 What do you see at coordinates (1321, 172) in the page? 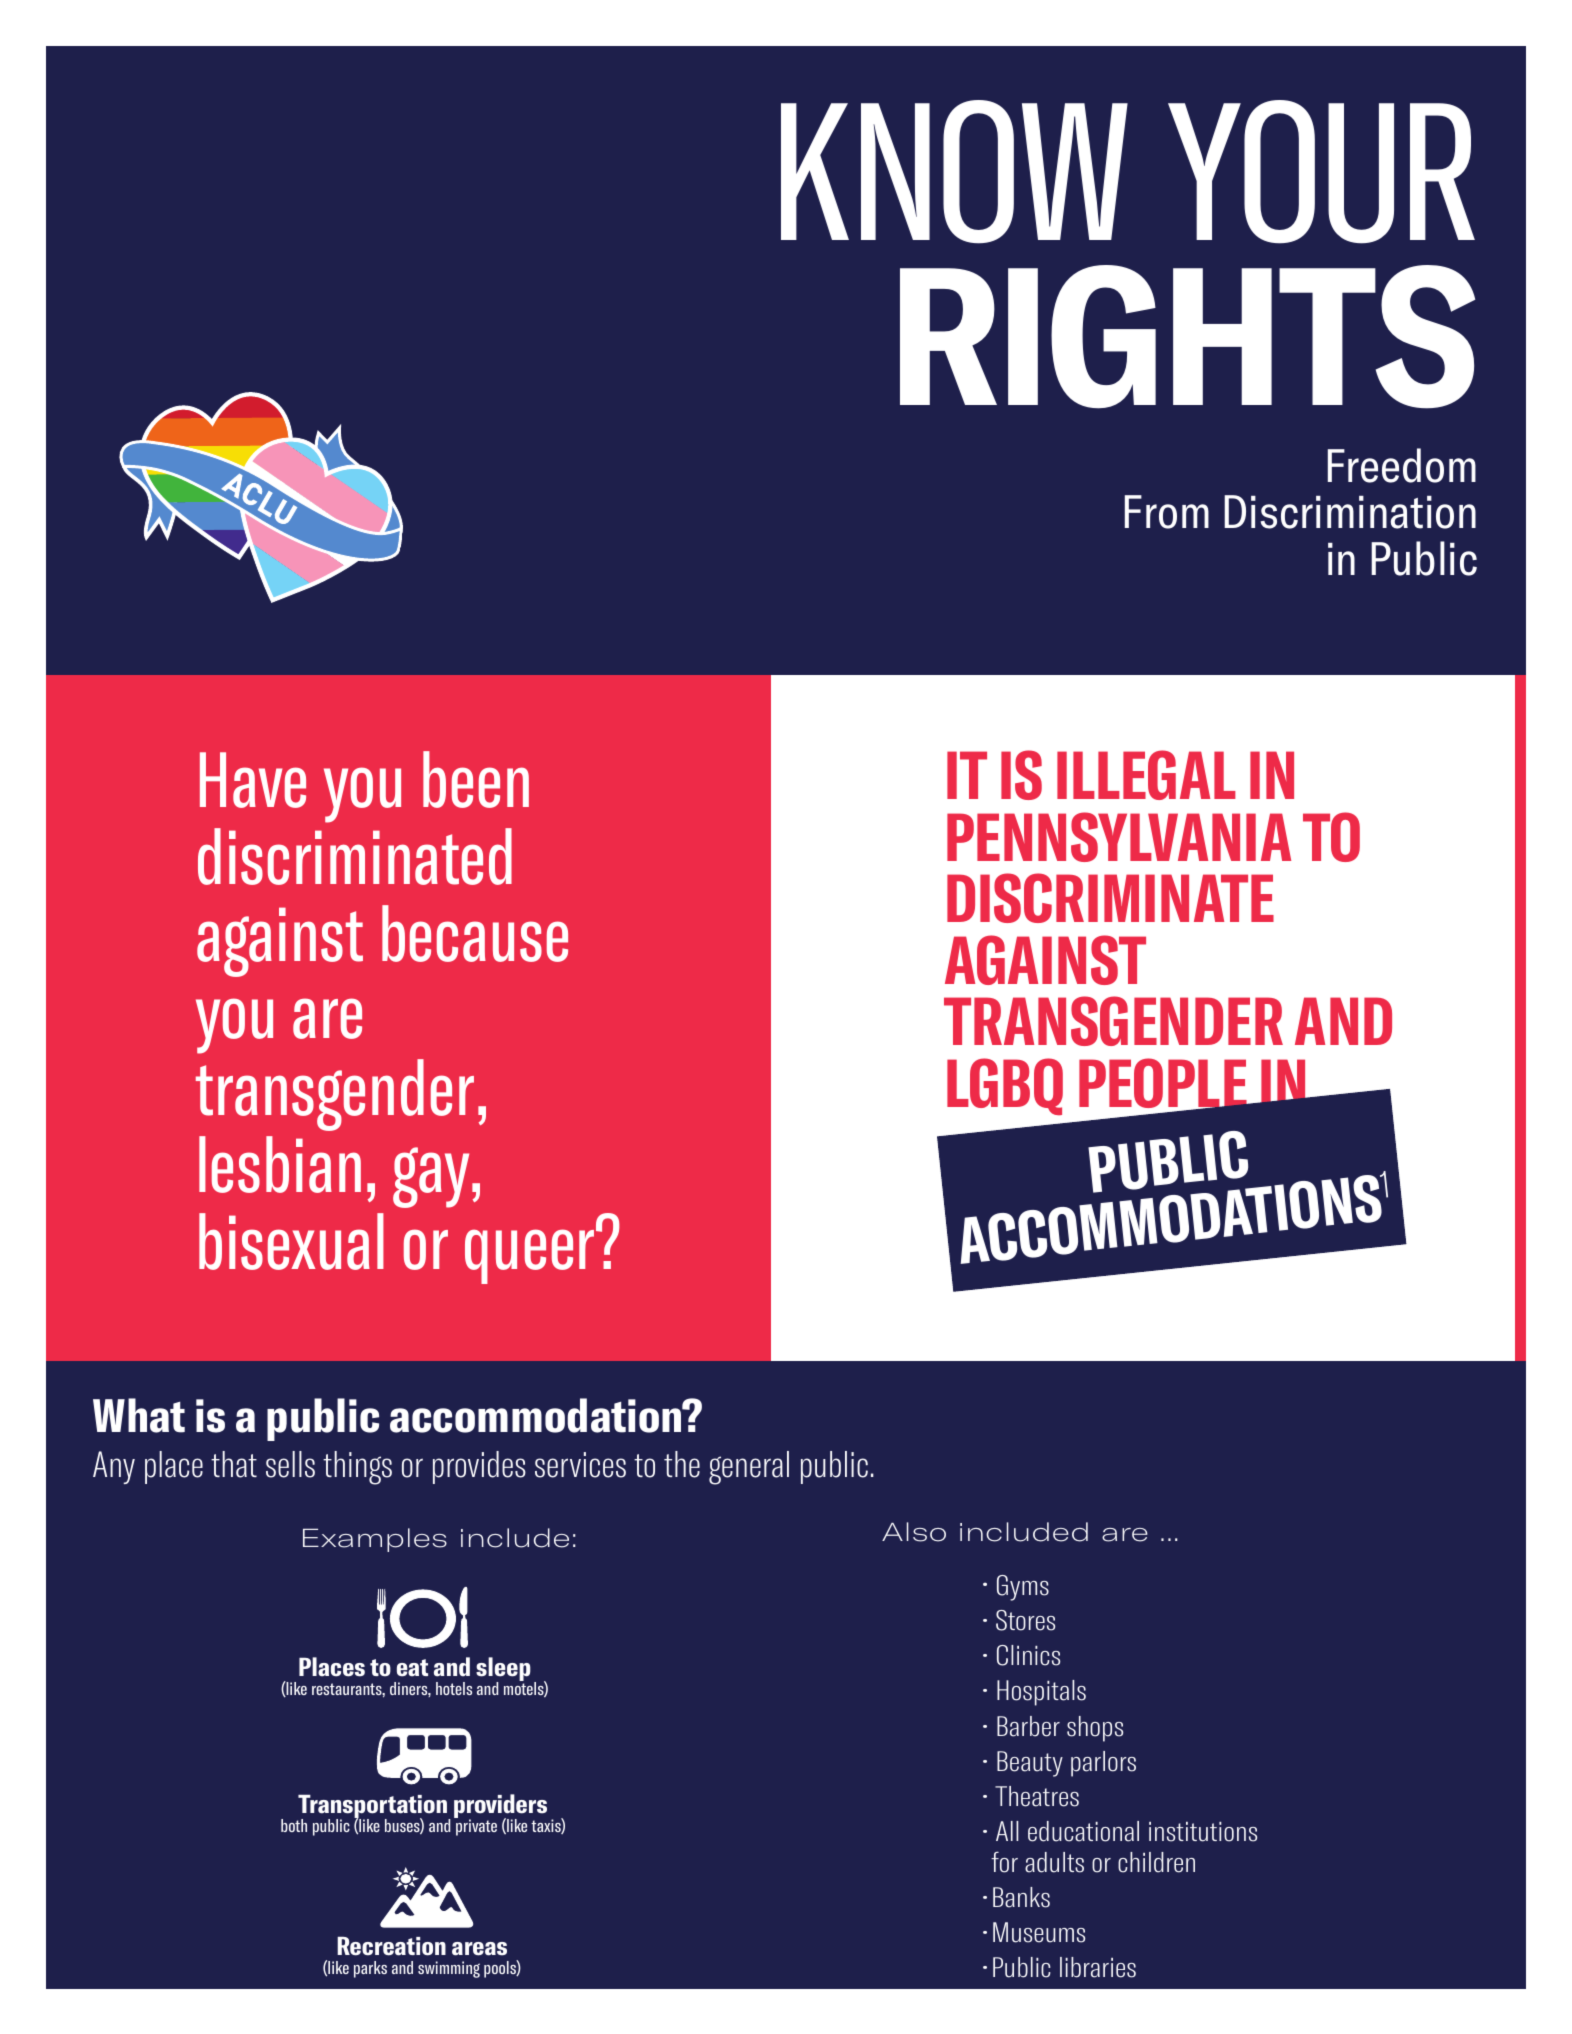
I see `YOUR` at bounding box center [1321, 172].
